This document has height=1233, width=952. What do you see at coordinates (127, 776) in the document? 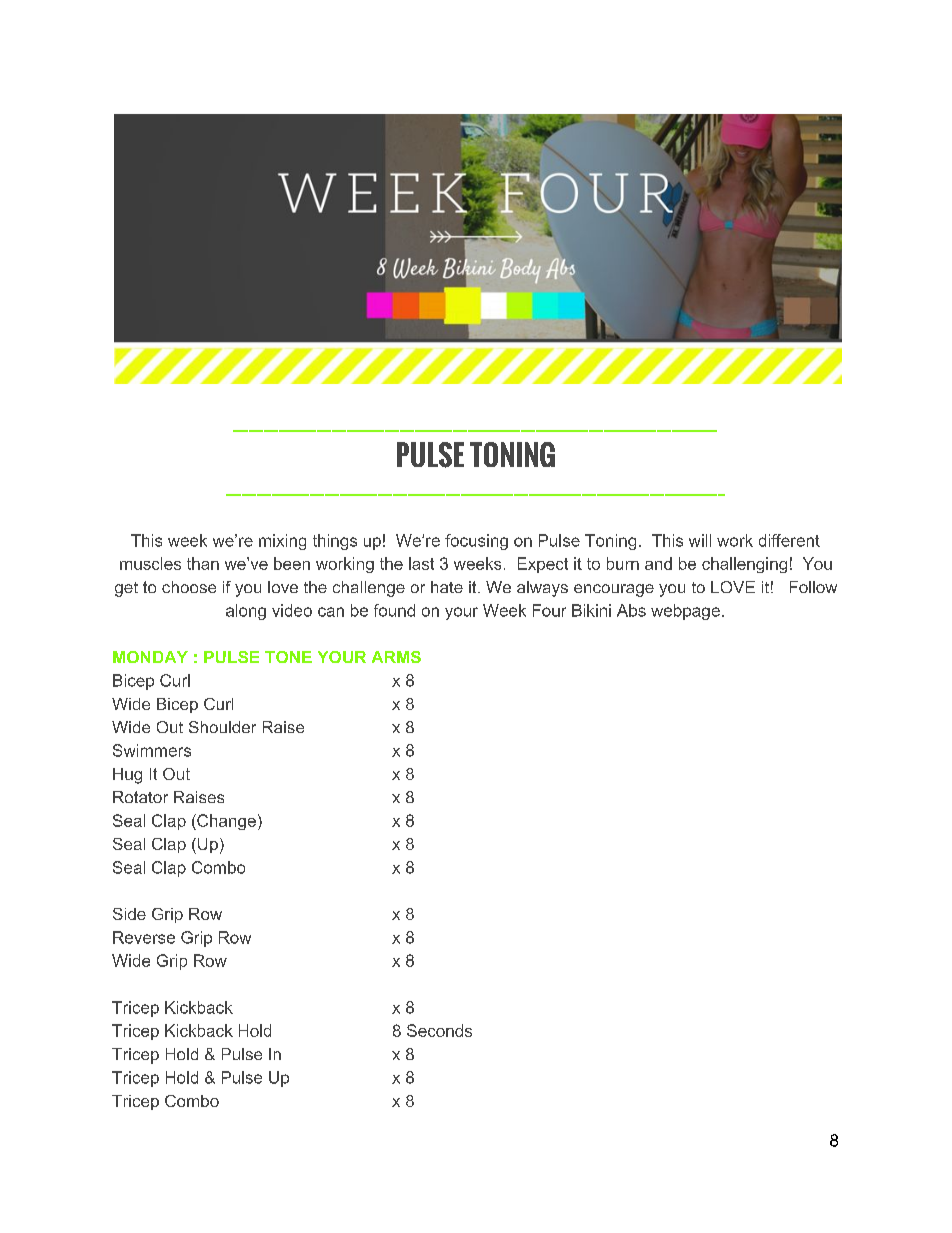
I see `Hug` at bounding box center [127, 776].
